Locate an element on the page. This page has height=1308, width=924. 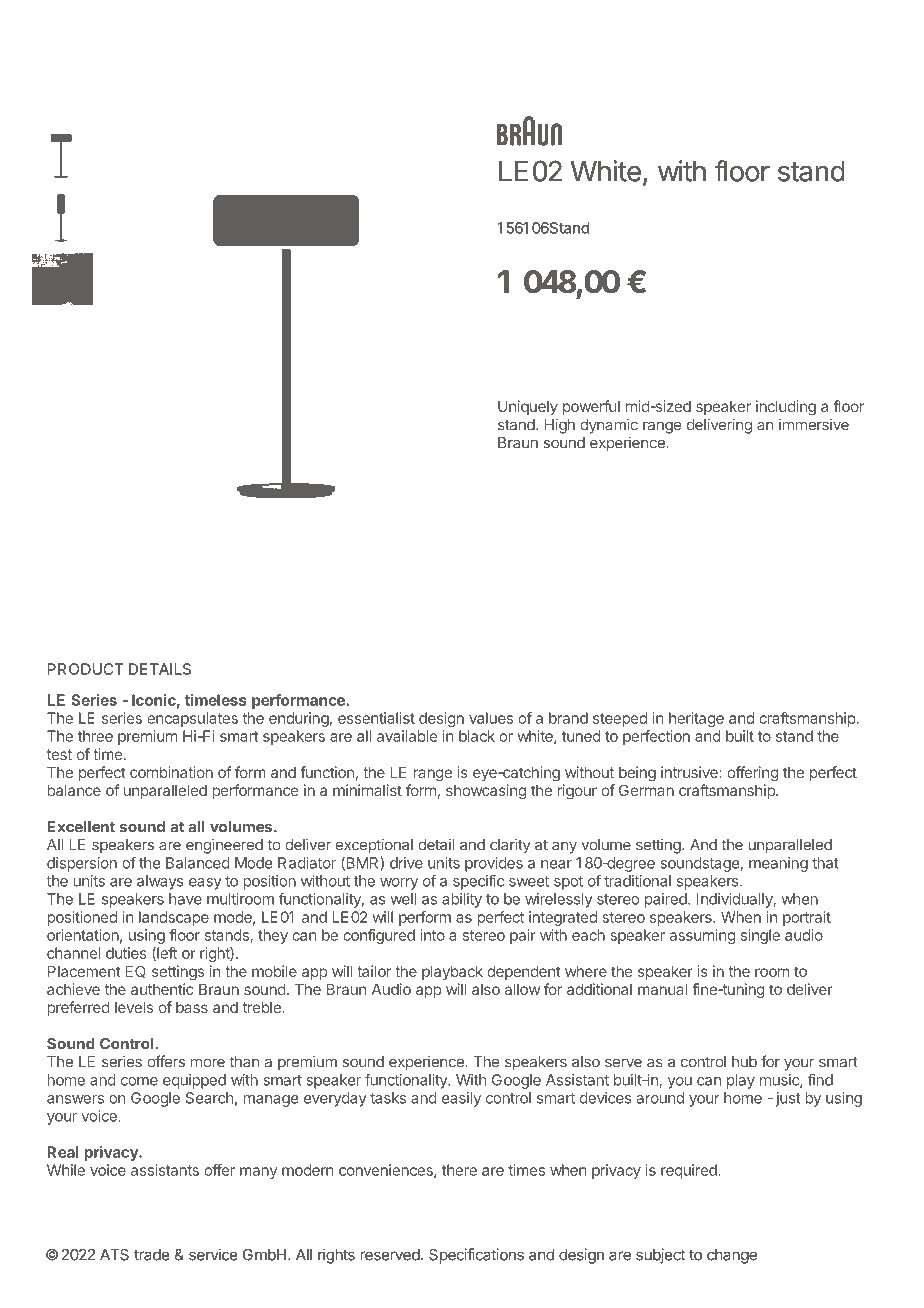
heritage is located at coordinates (696, 719).
